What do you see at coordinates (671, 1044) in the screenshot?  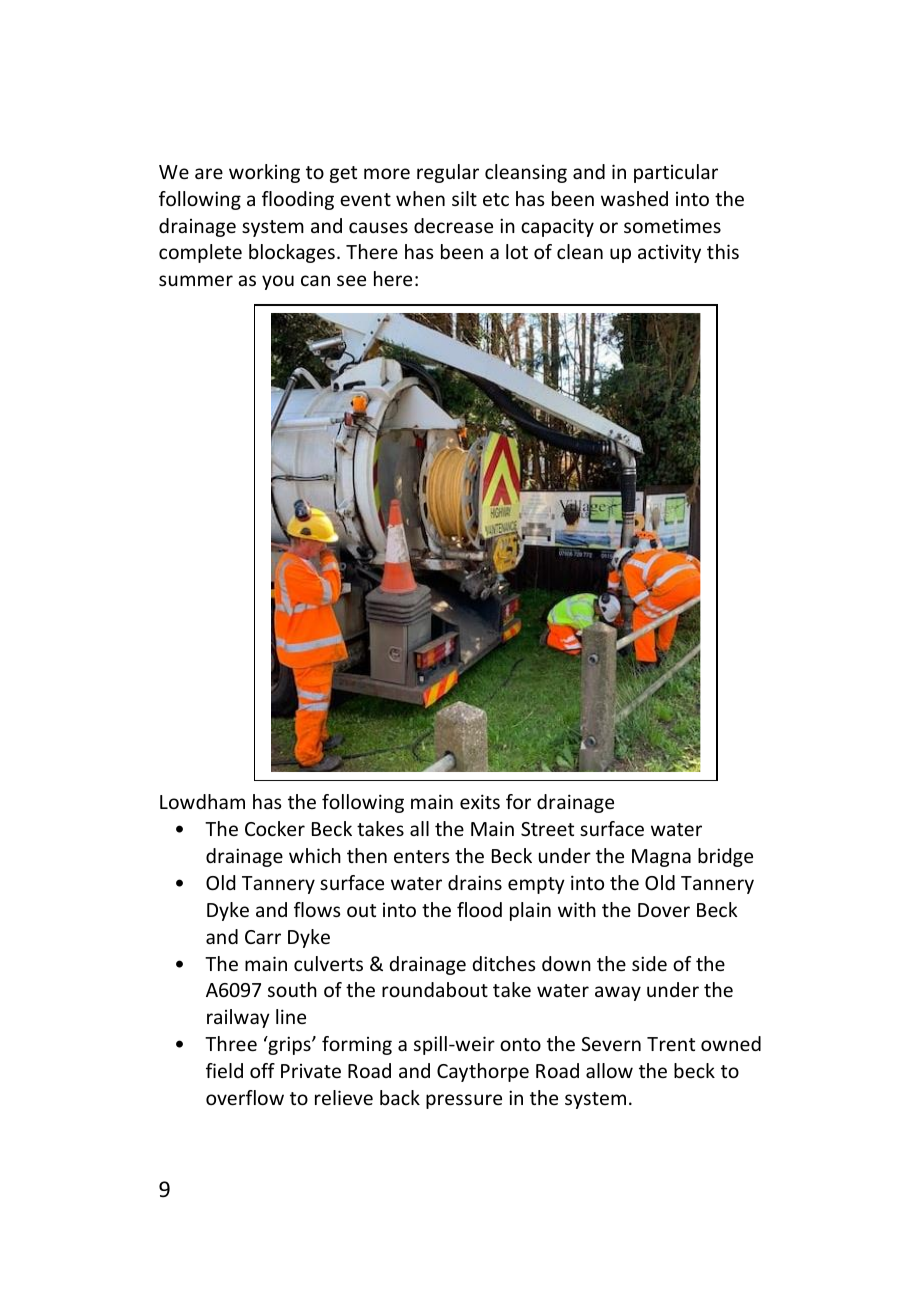 I see `Trent` at bounding box center [671, 1044].
